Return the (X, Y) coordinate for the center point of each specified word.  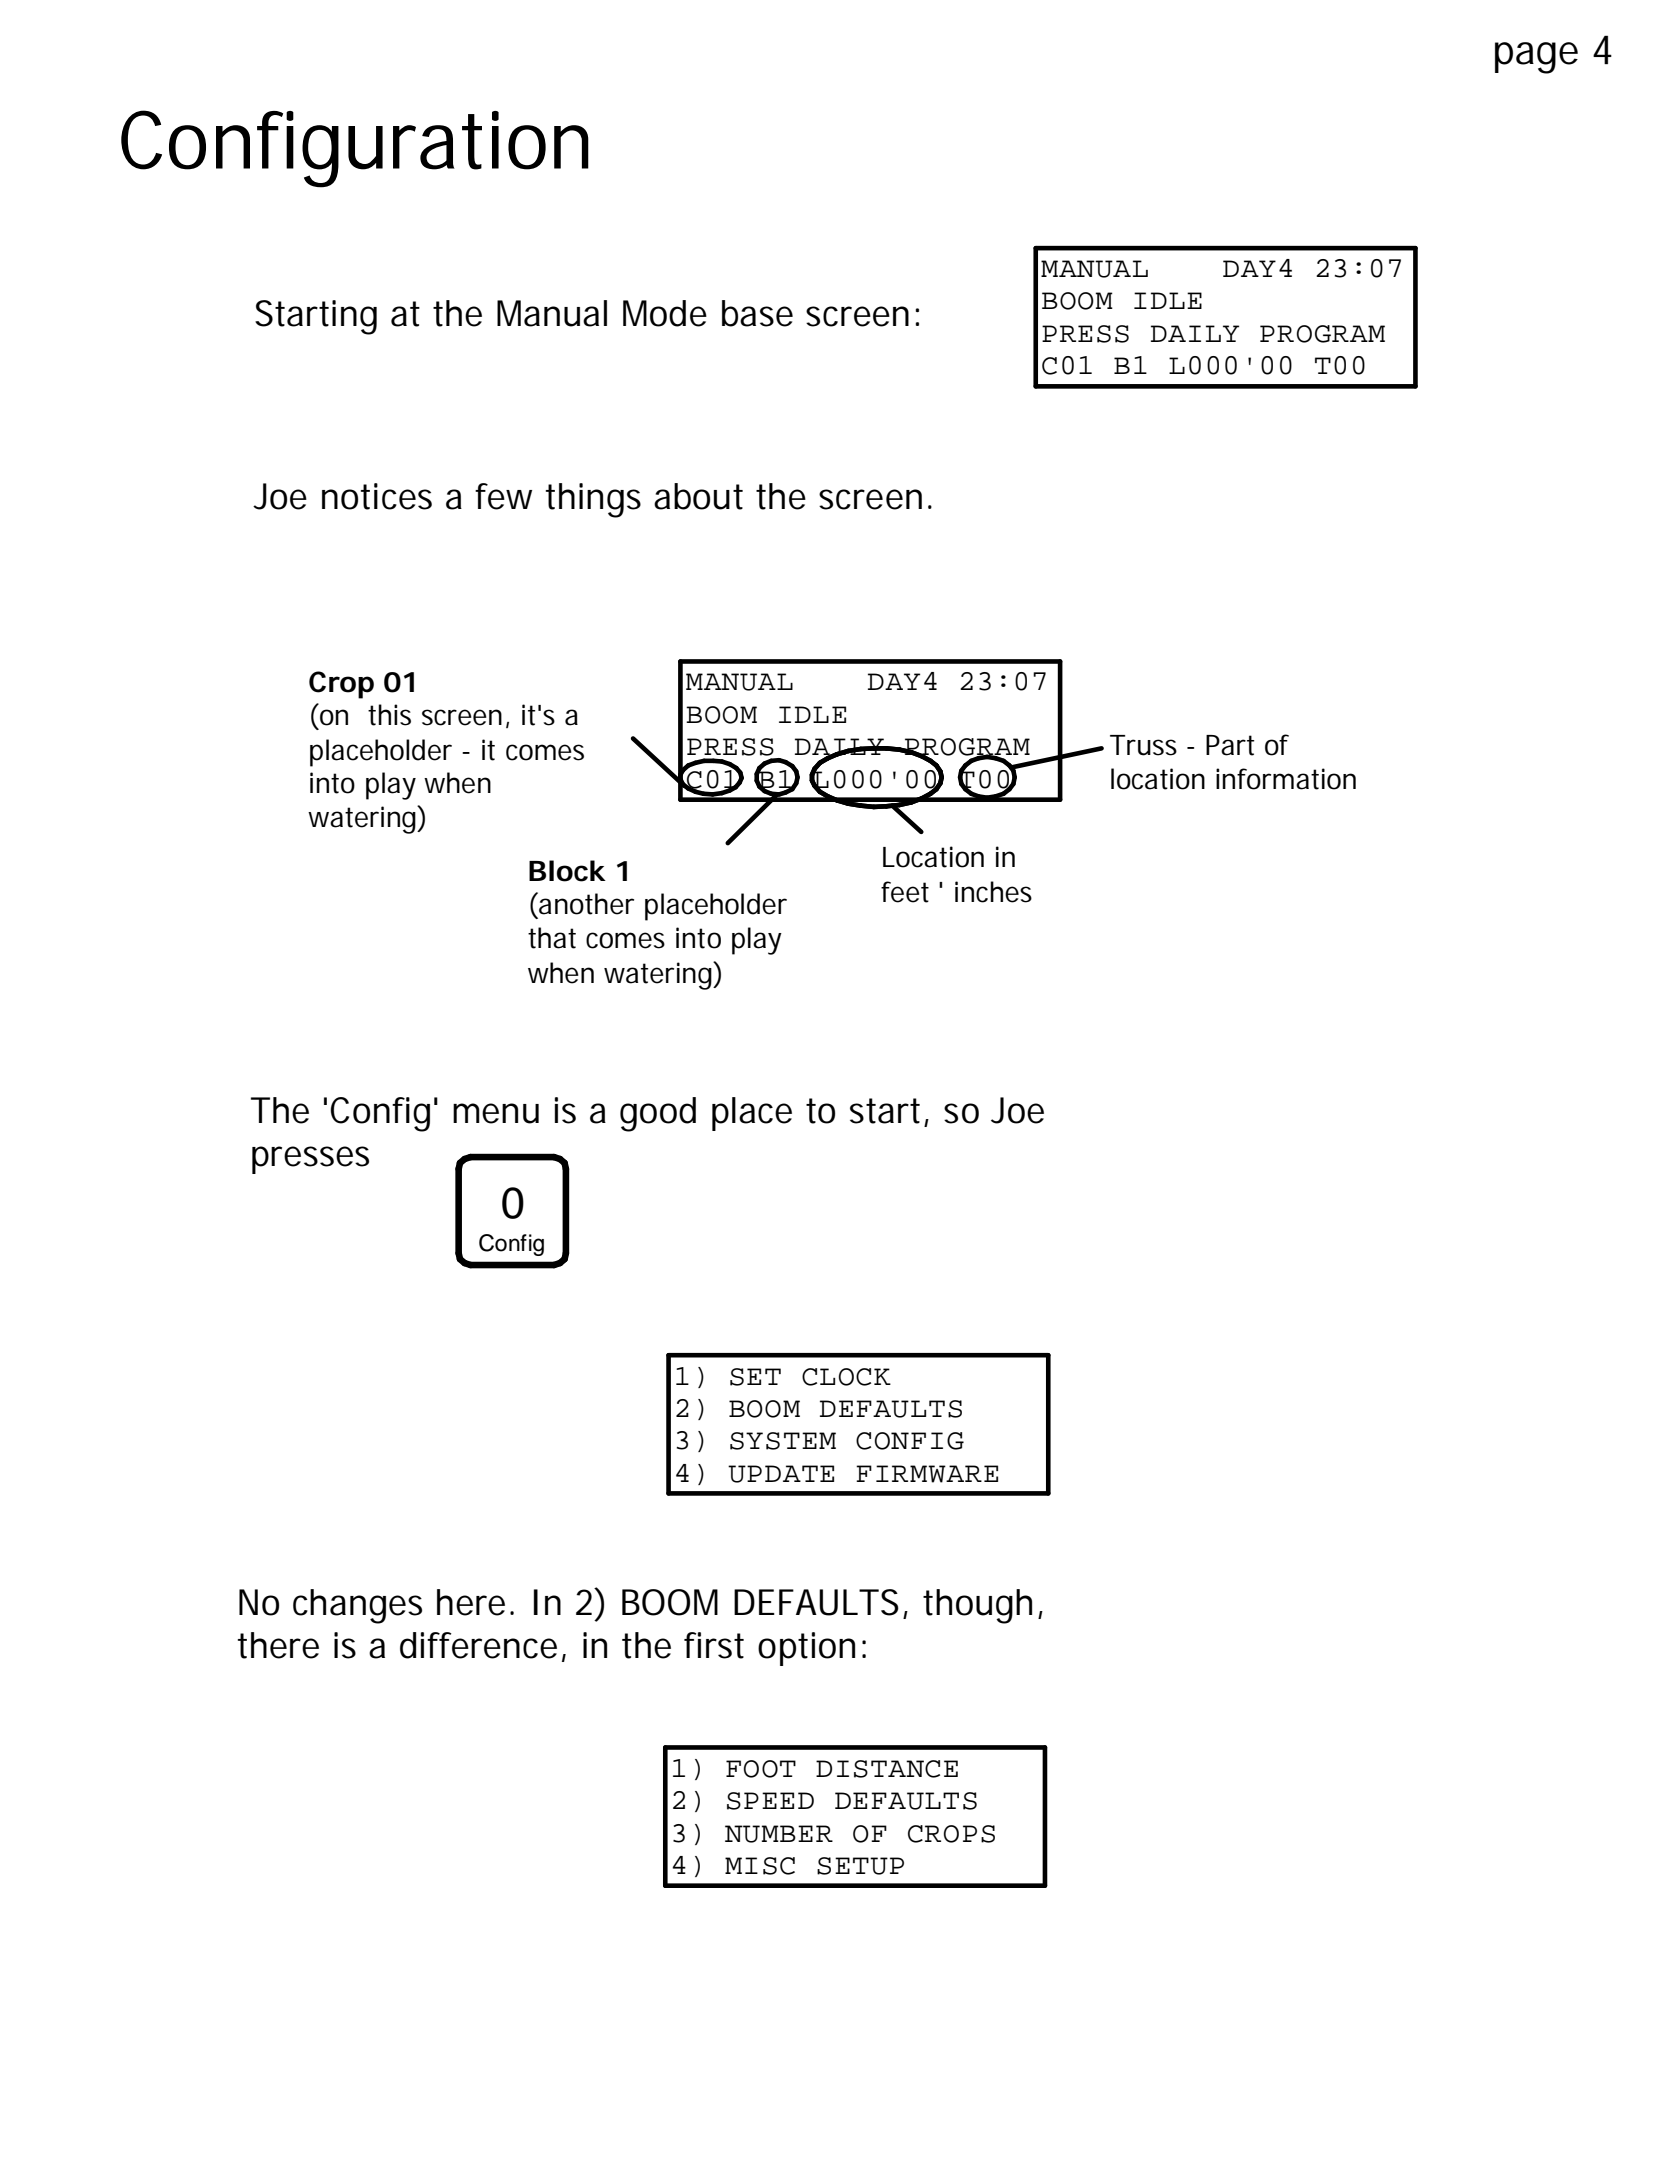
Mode (665, 313)
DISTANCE (887, 1769)
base (757, 313)
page (1536, 58)
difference (478, 1645)
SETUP (860, 1866)
